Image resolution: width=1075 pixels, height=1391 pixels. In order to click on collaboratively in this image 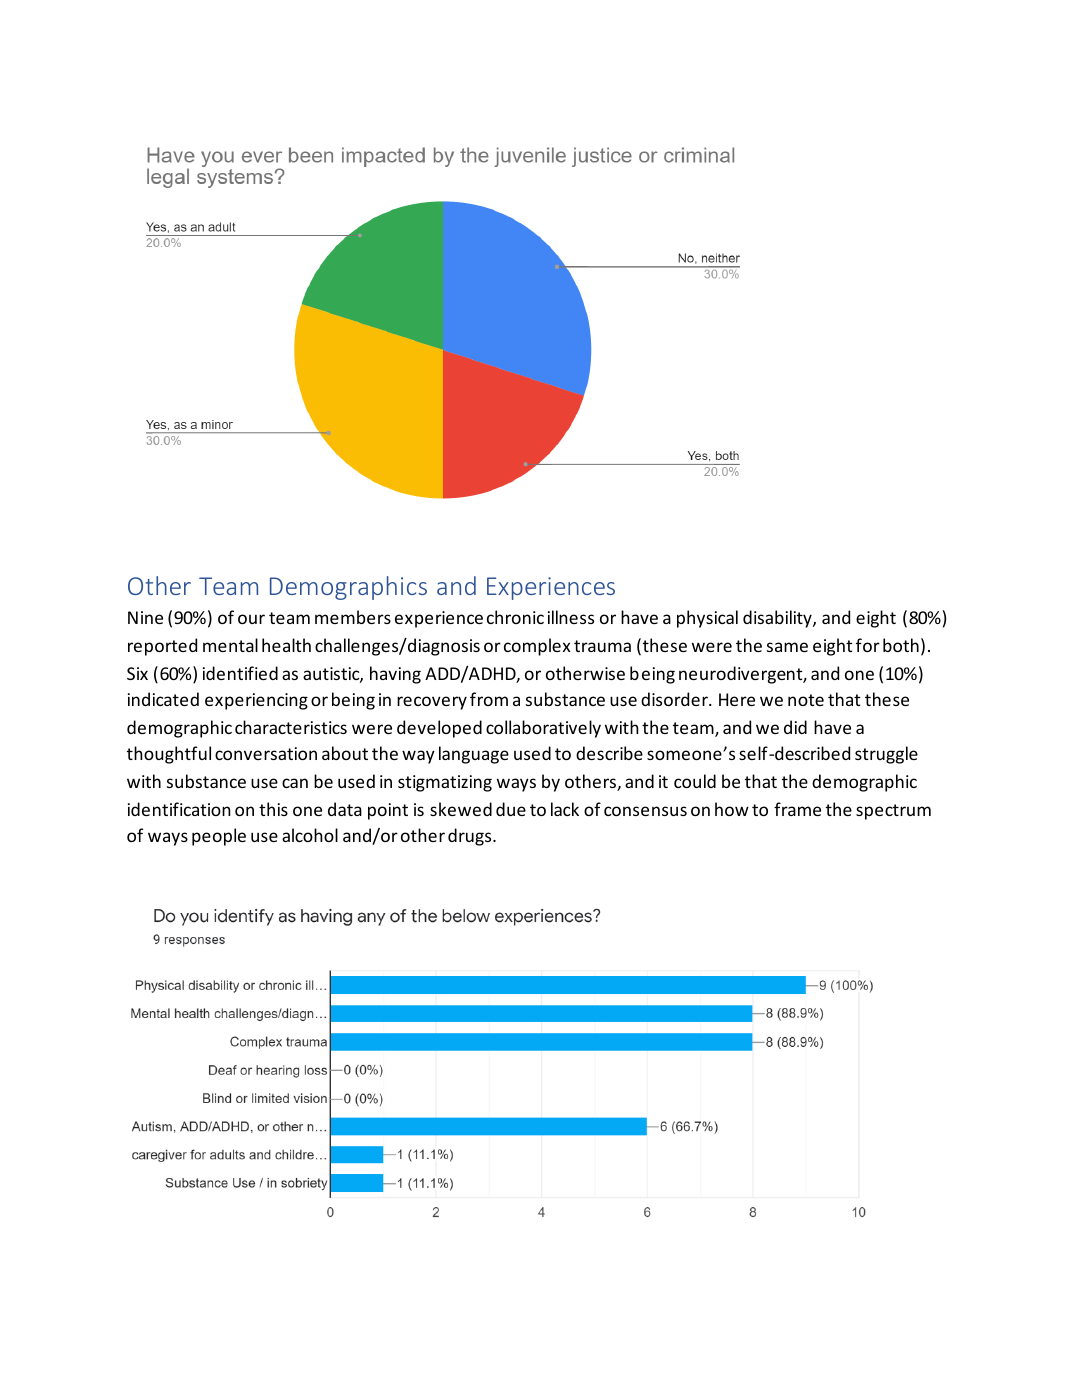, I will do `click(543, 729)`.
